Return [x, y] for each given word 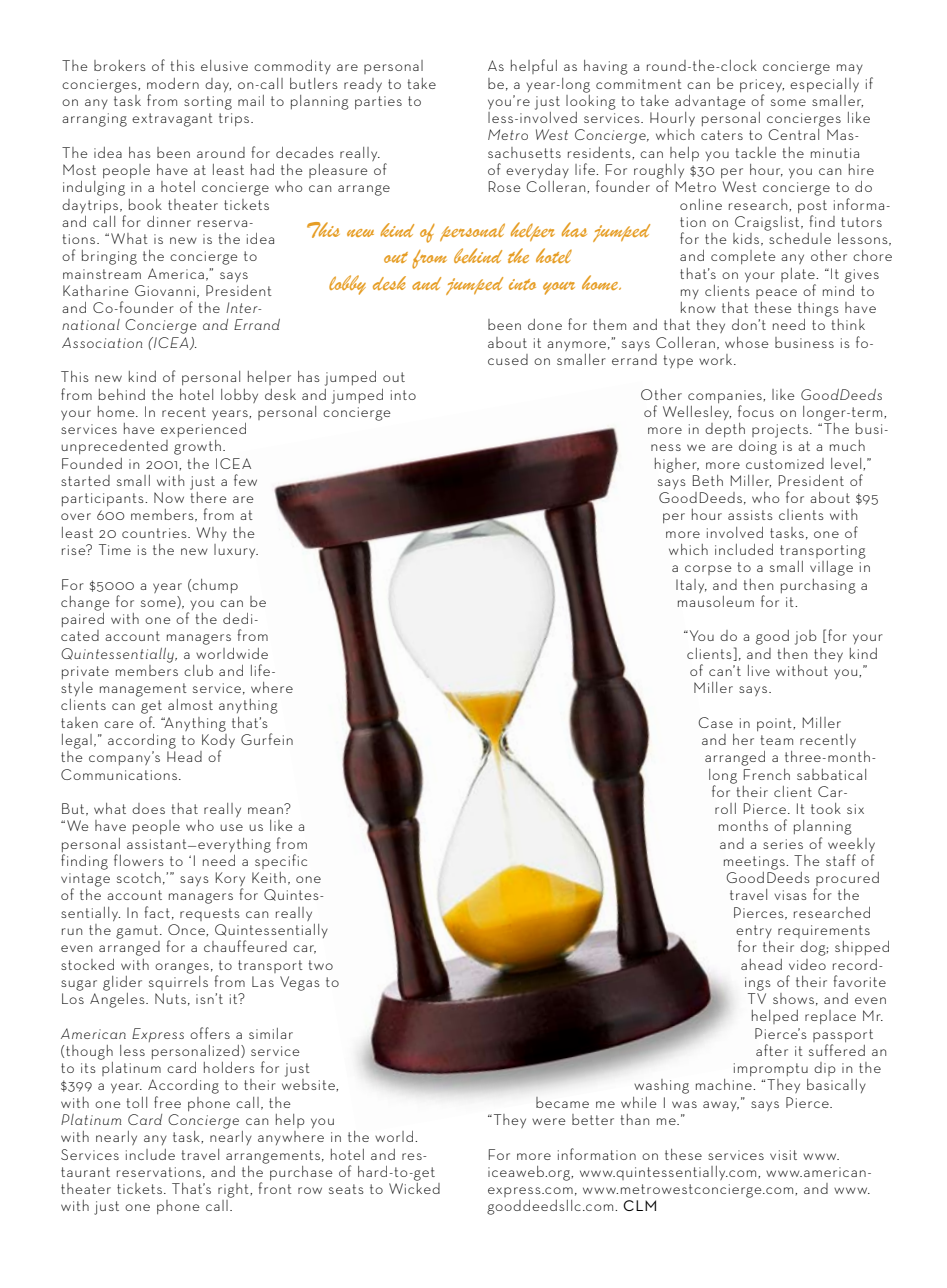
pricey [762, 85]
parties [378, 102]
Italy [691, 586]
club [198, 670]
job [806, 637]
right [234, 1190]
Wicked [414, 1187]
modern [173, 83]
